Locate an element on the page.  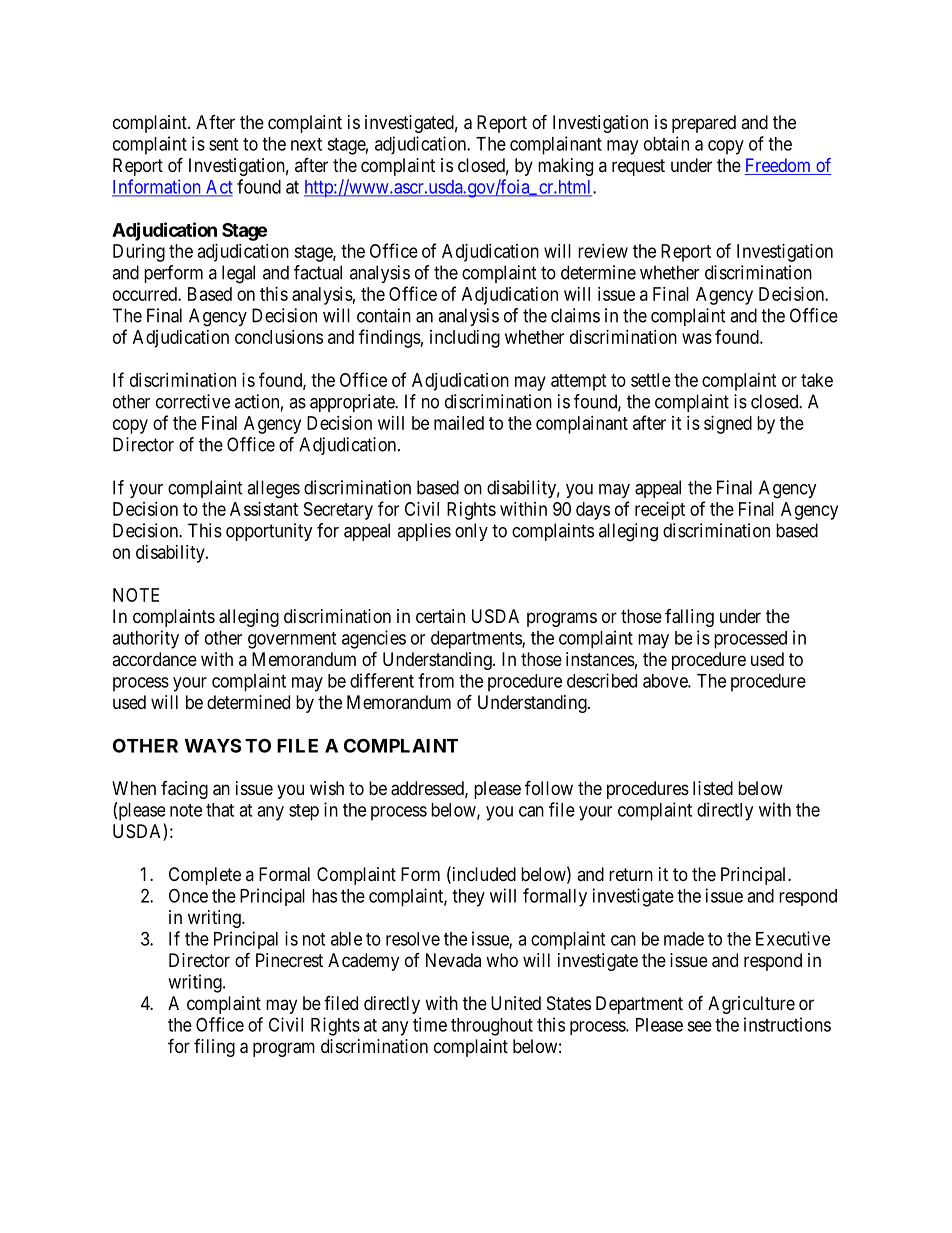
corrective is located at coordinates (193, 401).
